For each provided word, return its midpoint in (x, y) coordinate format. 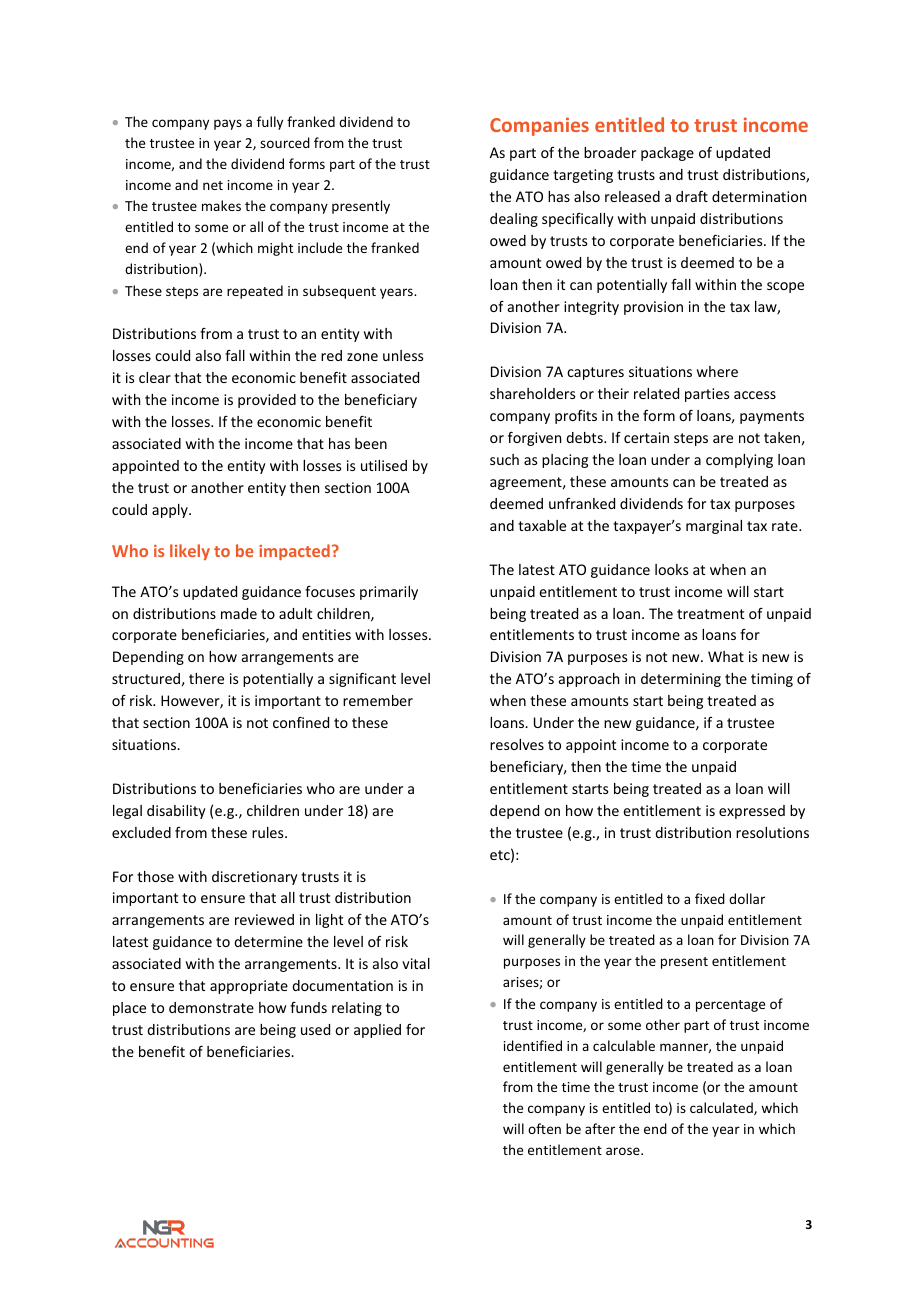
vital (416, 963)
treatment (710, 614)
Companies (539, 126)
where (717, 371)
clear (155, 377)
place (129, 1009)
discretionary (255, 878)
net (213, 185)
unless (403, 355)
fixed (710, 898)
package (667, 154)
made (239, 613)
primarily (389, 593)
